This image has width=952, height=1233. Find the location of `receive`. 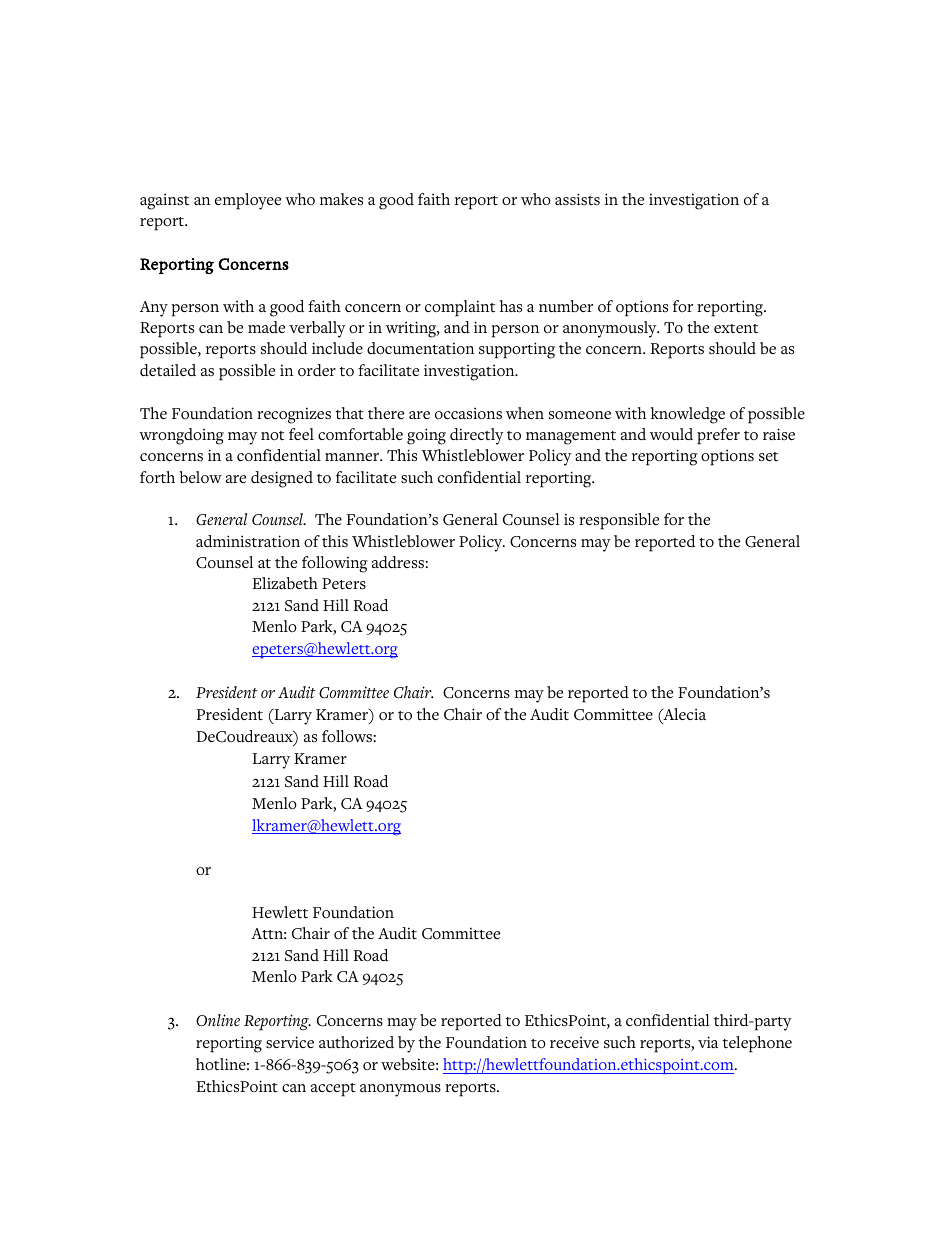

receive is located at coordinates (574, 1042).
